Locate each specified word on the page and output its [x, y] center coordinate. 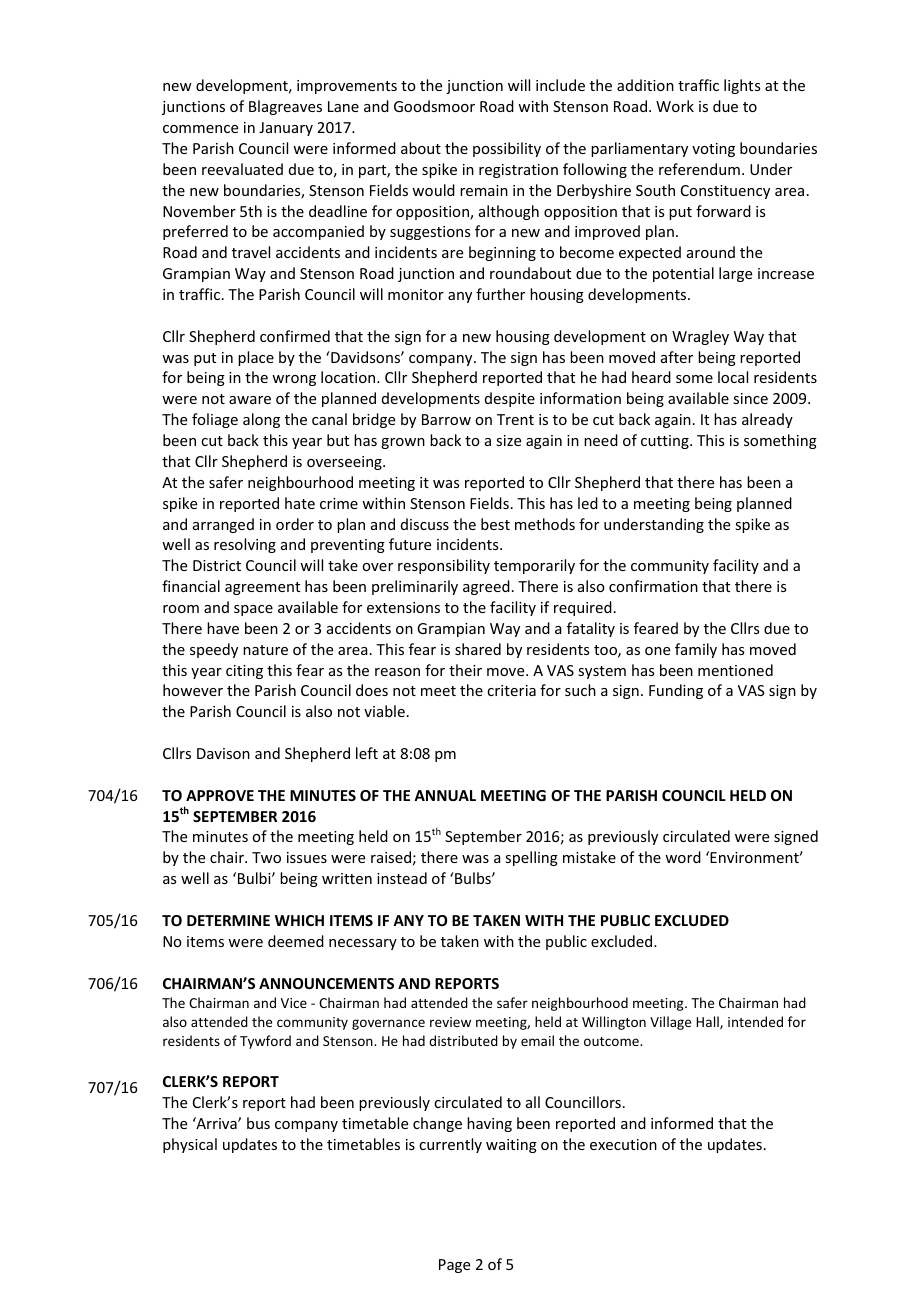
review [450, 1022]
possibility [507, 149]
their [465, 670]
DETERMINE [228, 920]
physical [190, 1145]
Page [454, 1266]
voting [713, 150]
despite [510, 399]
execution [623, 1144]
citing [244, 672]
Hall [708, 1022]
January [286, 129]
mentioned [735, 670]
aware [250, 400]
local [733, 377]
